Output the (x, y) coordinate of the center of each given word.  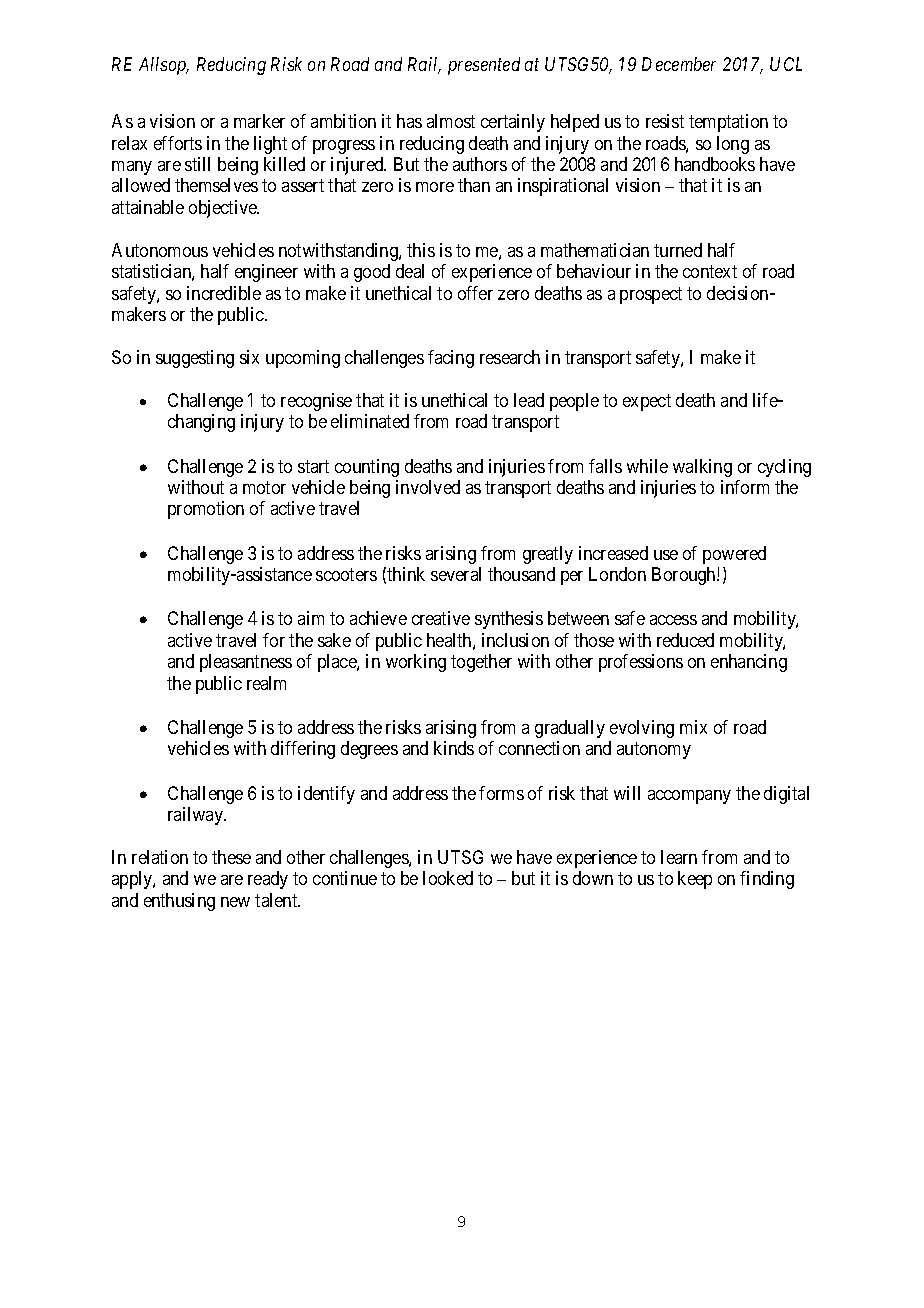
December (679, 64)
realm (266, 683)
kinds (454, 748)
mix (693, 727)
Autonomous (160, 250)
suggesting (195, 359)
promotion (206, 510)
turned (678, 250)
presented (484, 66)
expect (647, 402)
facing (451, 359)
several (456, 574)
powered (734, 555)
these (231, 857)
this (421, 250)
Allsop (164, 66)
